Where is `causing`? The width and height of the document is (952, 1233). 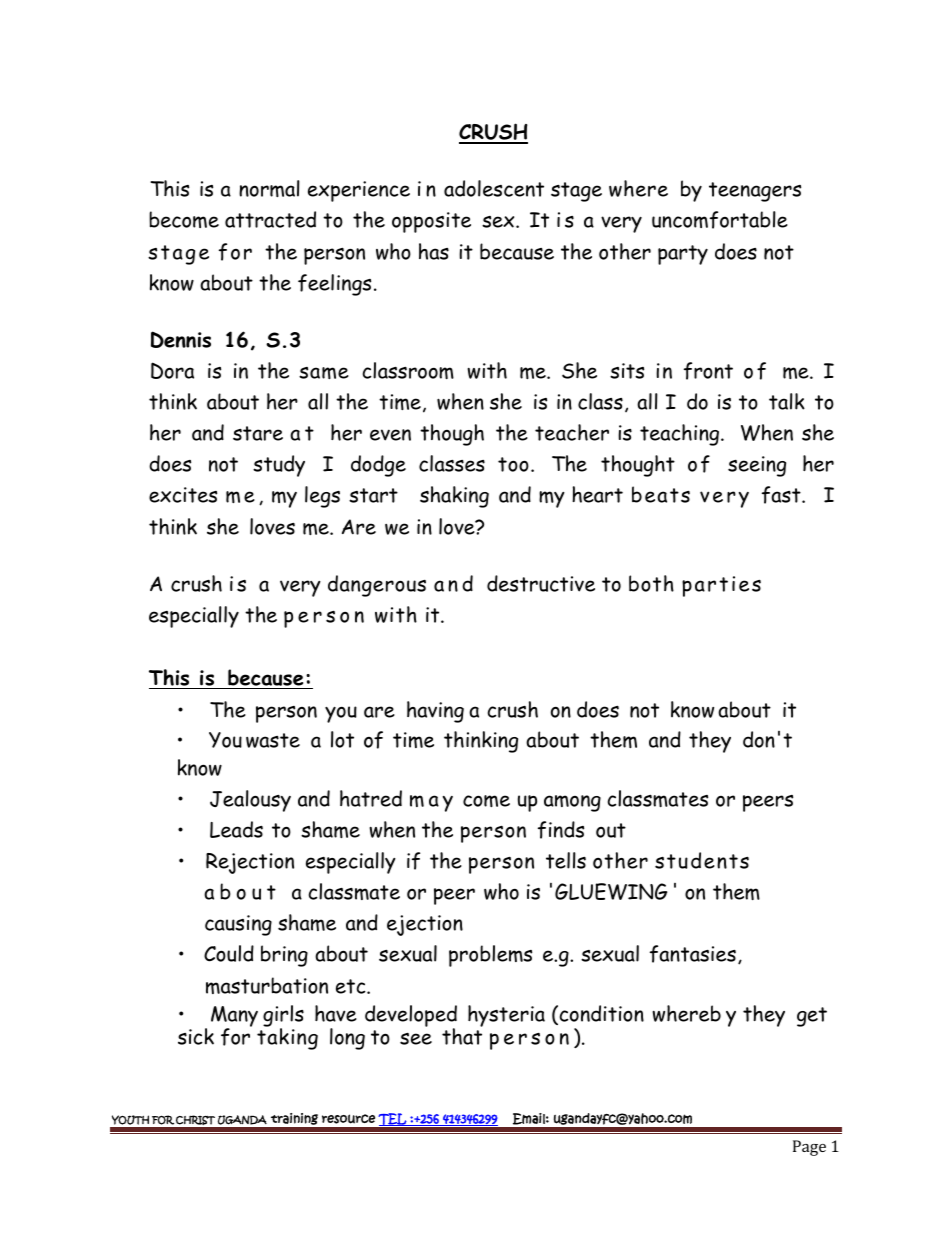
causing is located at coordinates (238, 925).
